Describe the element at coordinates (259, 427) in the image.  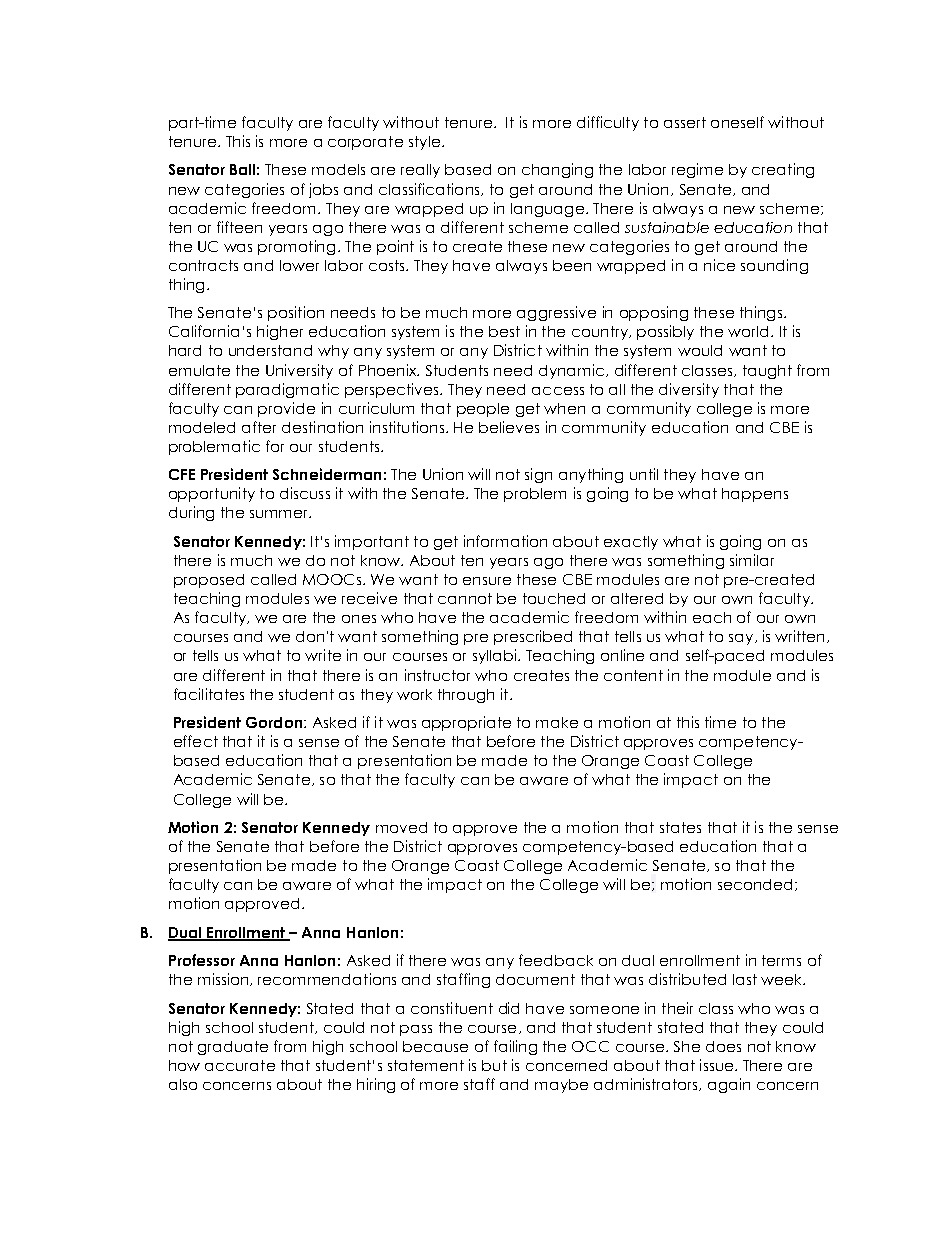
I see `after` at that location.
